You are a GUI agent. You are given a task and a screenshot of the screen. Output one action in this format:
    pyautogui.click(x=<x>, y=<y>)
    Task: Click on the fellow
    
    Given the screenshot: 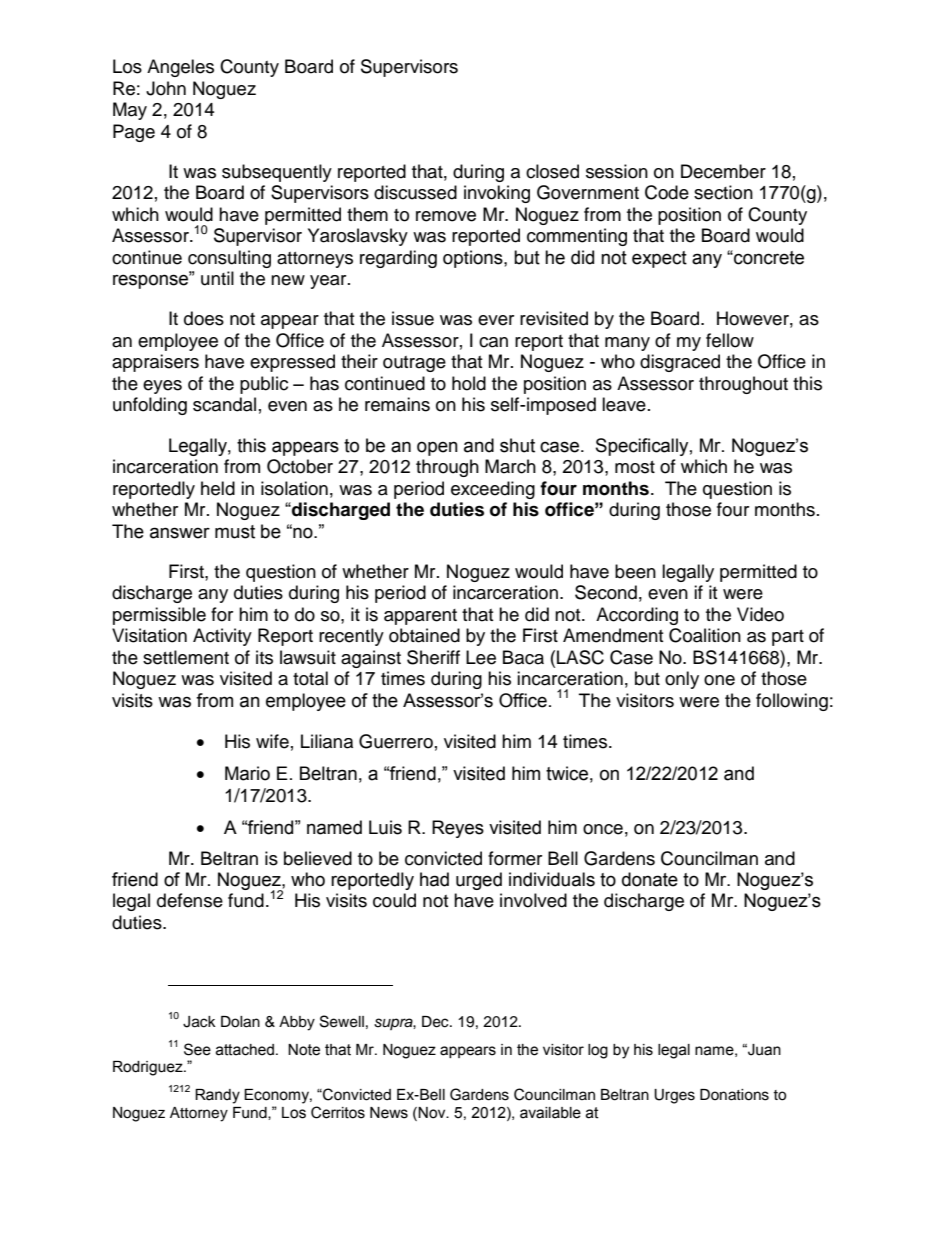 What is the action you would take?
    pyautogui.click(x=730, y=340)
